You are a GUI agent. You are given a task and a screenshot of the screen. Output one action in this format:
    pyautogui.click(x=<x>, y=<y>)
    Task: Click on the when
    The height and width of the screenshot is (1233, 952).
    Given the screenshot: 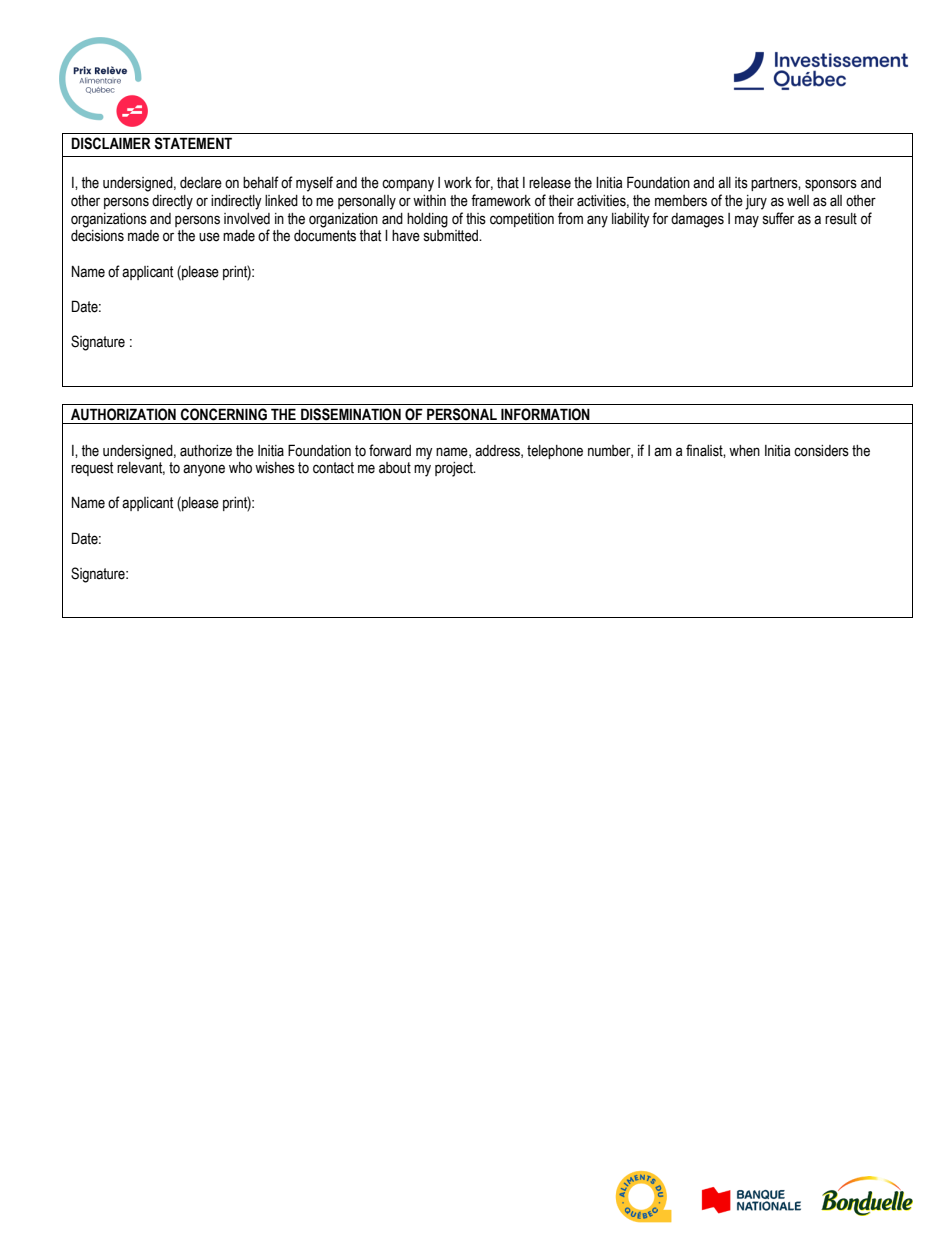 What is the action you would take?
    pyautogui.click(x=744, y=451)
